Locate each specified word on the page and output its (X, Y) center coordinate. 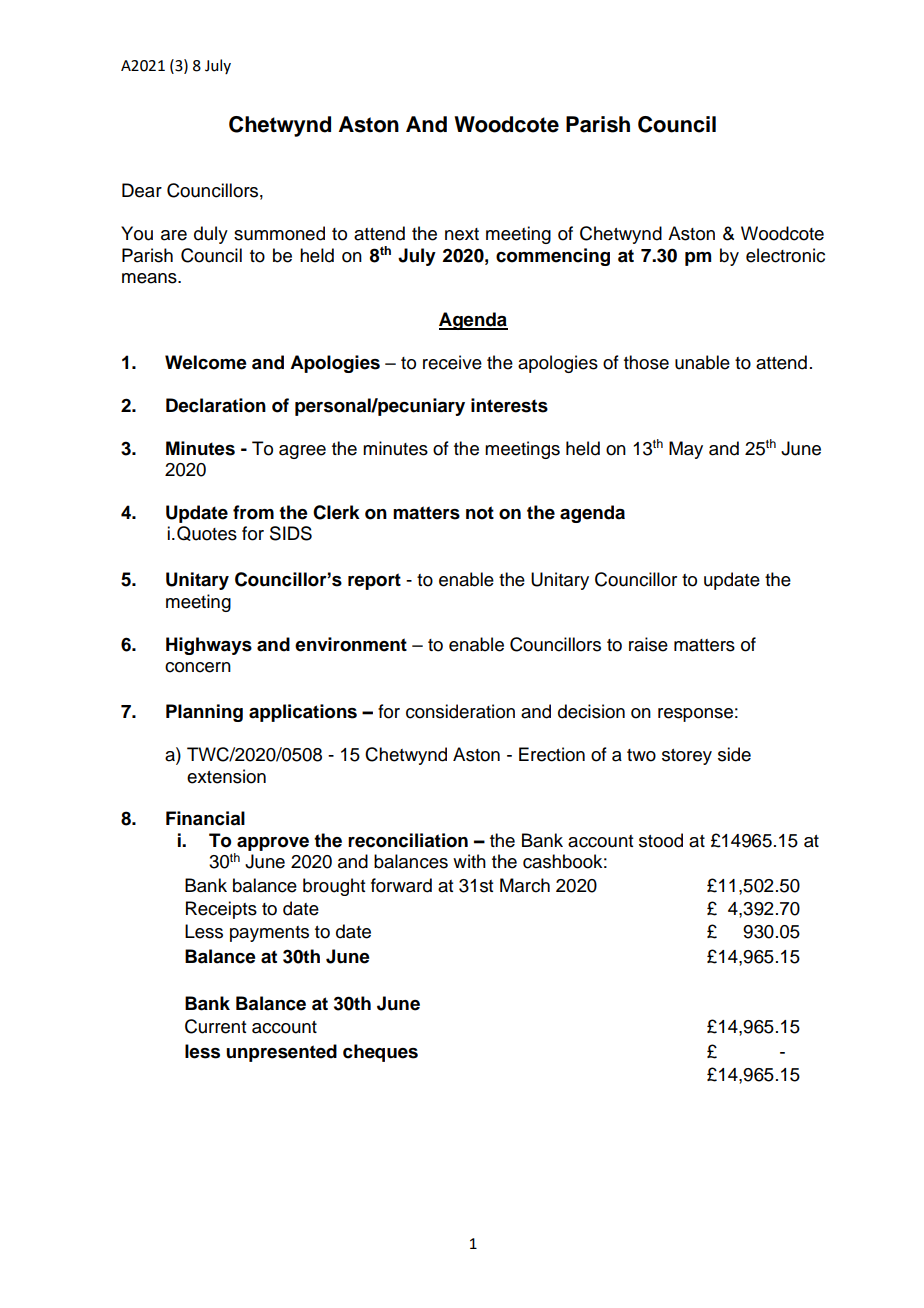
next (462, 234)
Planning (204, 713)
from (253, 512)
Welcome (206, 362)
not (480, 513)
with (469, 861)
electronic (785, 255)
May (686, 450)
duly (211, 235)
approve (273, 844)
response (695, 715)
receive (452, 362)
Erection (552, 754)
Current (215, 1026)
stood (661, 840)
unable (702, 362)
